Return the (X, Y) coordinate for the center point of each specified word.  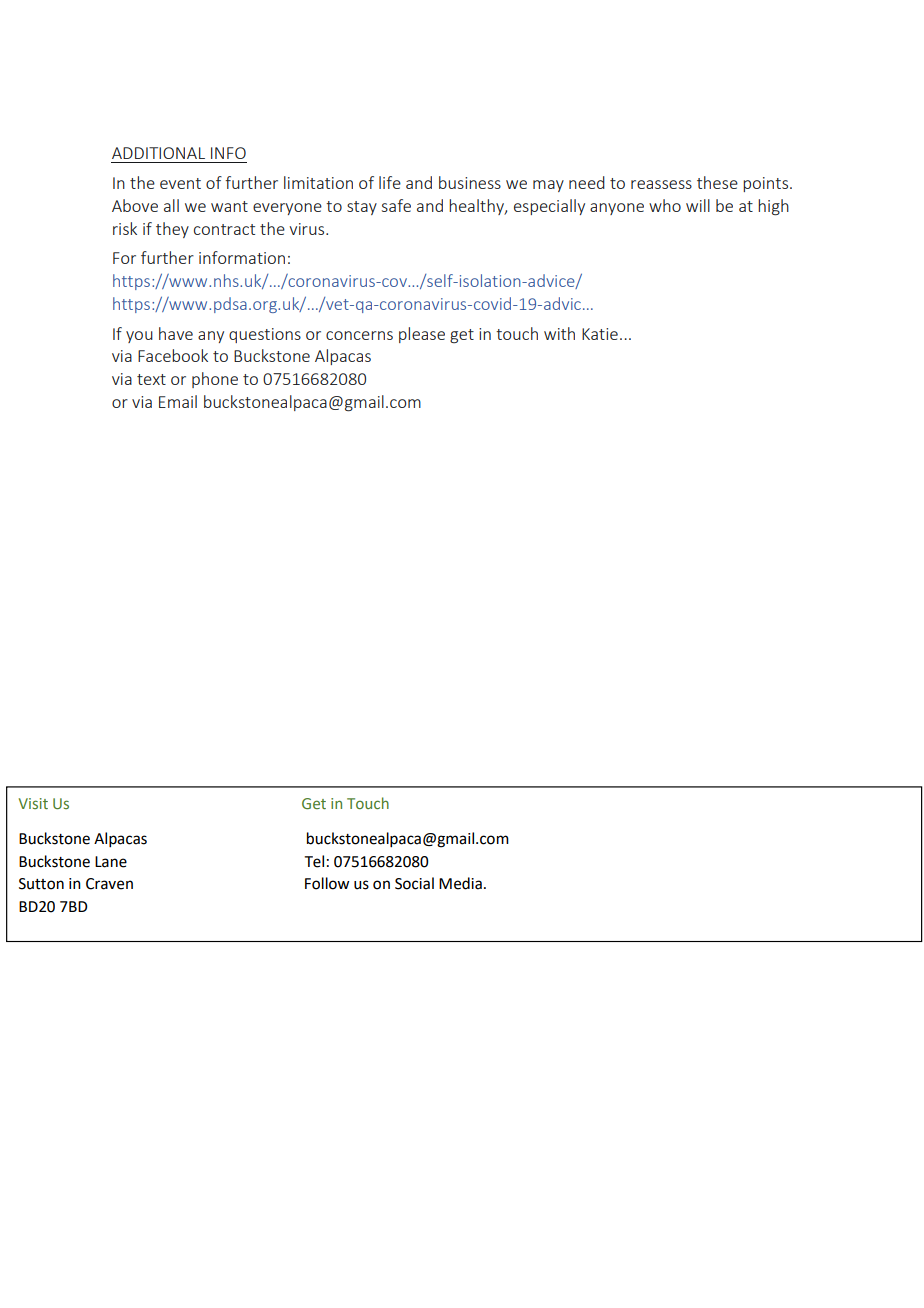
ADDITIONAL (158, 153)
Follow (327, 883)
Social (414, 883)
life (390, 182)
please (422, 335)
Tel (314, 861)
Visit (33, 803)
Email (178, 401)
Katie (600, 334)
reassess (661, 184)
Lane (111, 862)
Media (460, 883)
